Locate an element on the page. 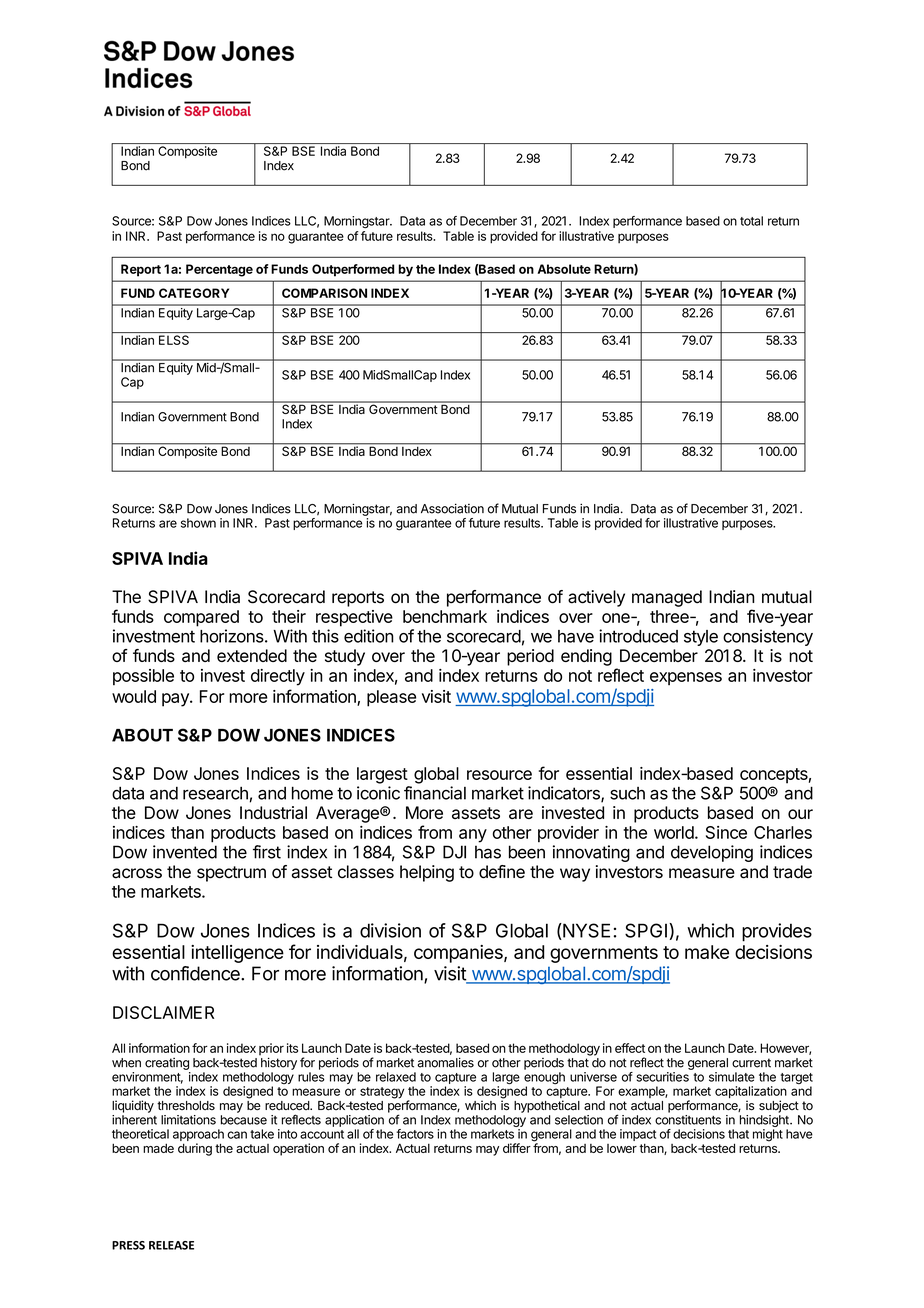  total is located at coordinates (751, 221).
